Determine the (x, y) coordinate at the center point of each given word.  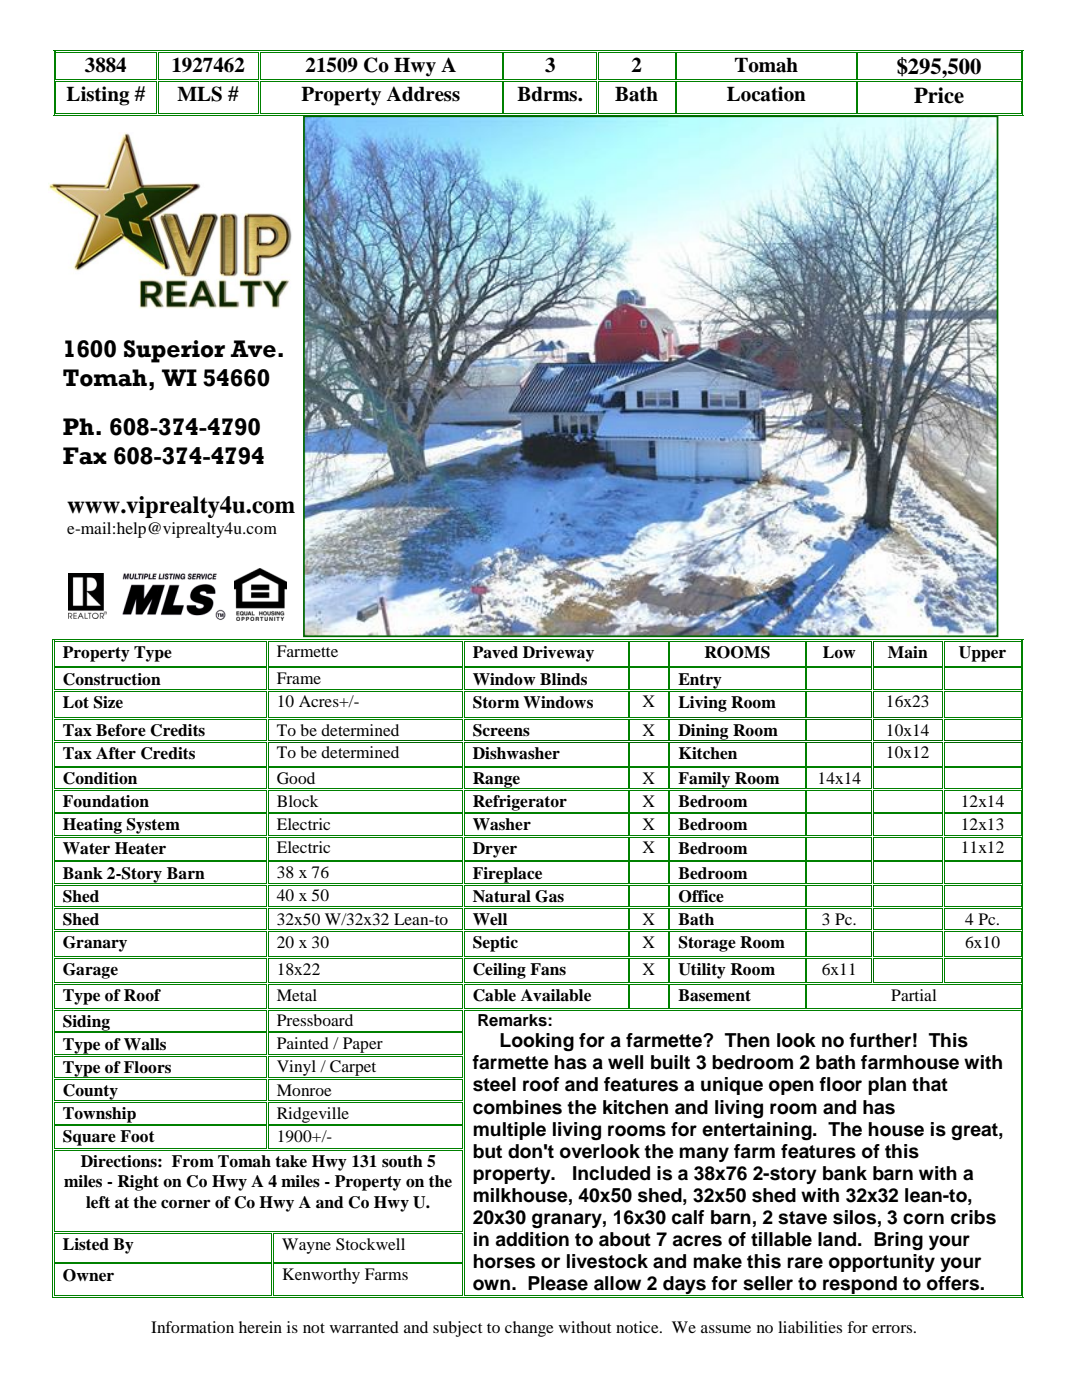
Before (121, 730)
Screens (501, 730)
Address (423, 94)
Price (939, 95)
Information (192, 1327)
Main (908, 652)
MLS (199, 94)
